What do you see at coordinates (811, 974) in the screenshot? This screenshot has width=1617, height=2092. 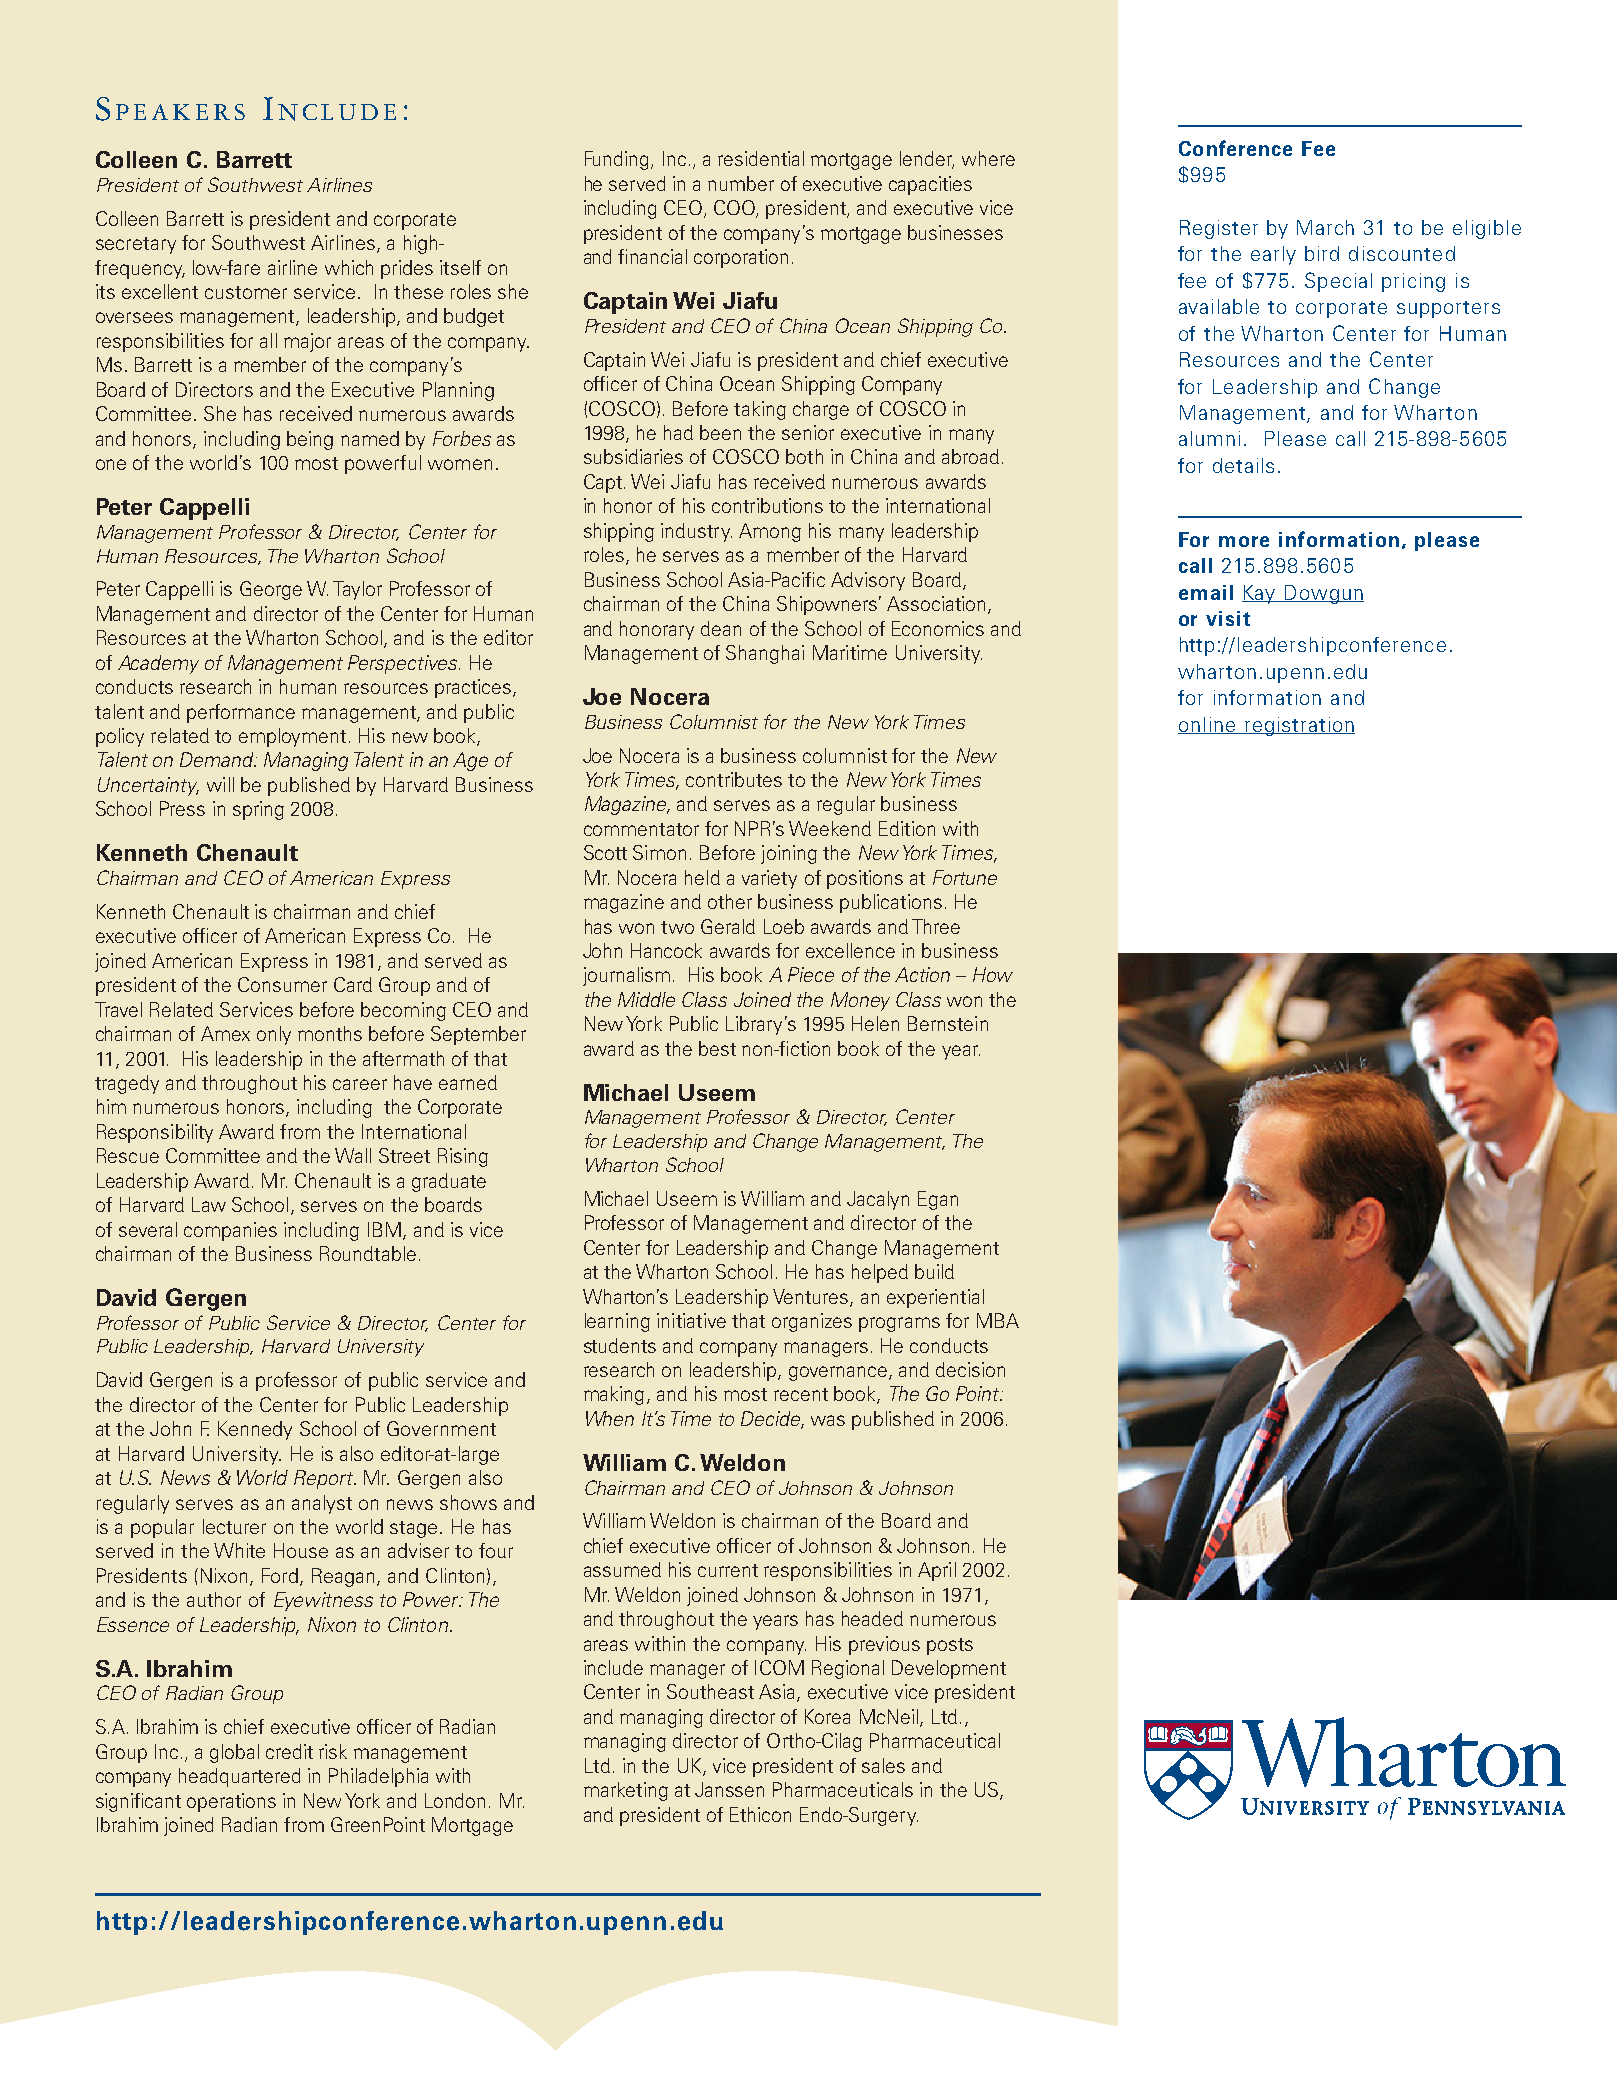 I see `Piece` at bounding box center [811, 974].
